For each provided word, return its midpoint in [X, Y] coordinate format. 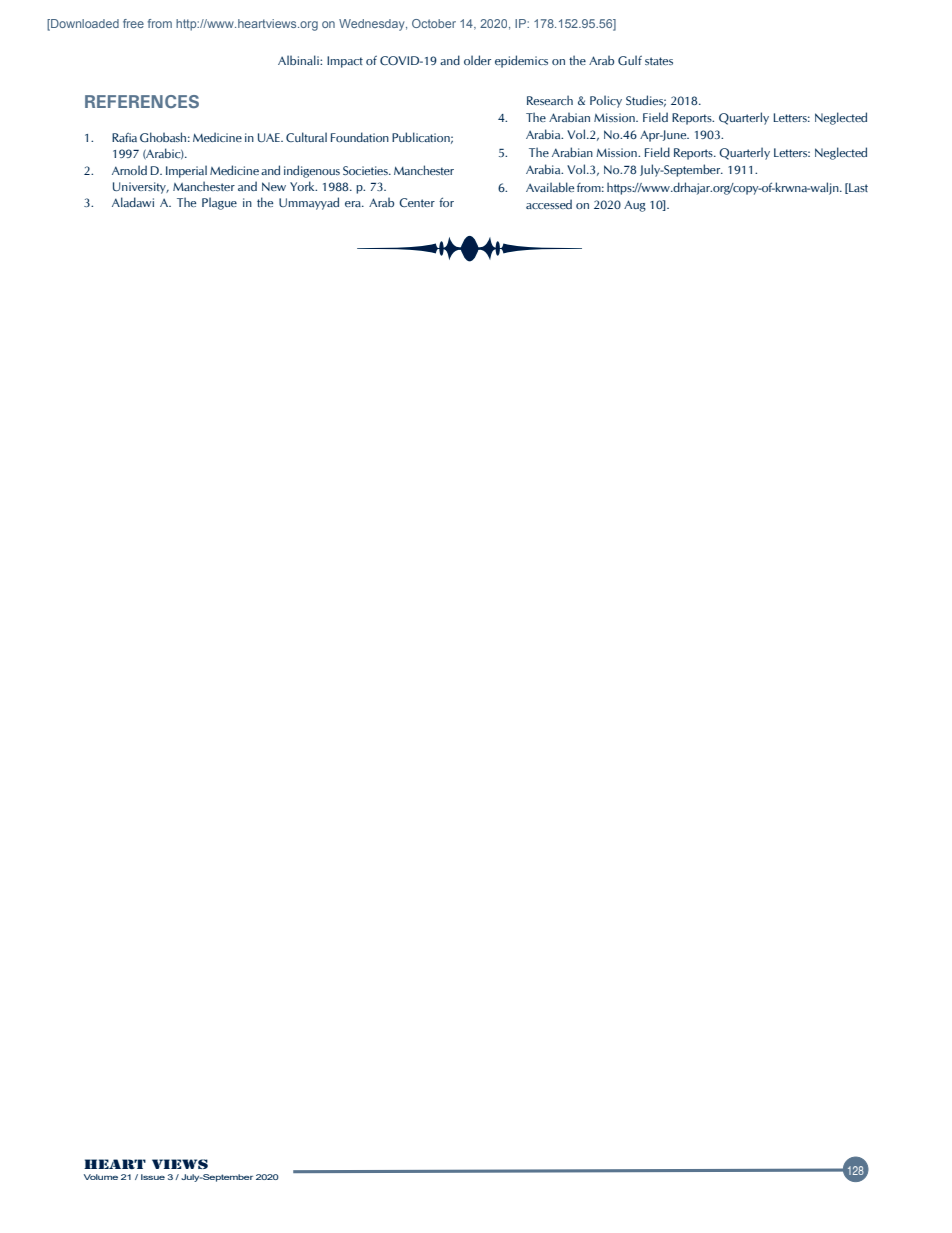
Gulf [630, 60]
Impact [345, 62]
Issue [153, 1177]
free [133, 23]
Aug [635, 206]
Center [417, 202]
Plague [219, 203]
